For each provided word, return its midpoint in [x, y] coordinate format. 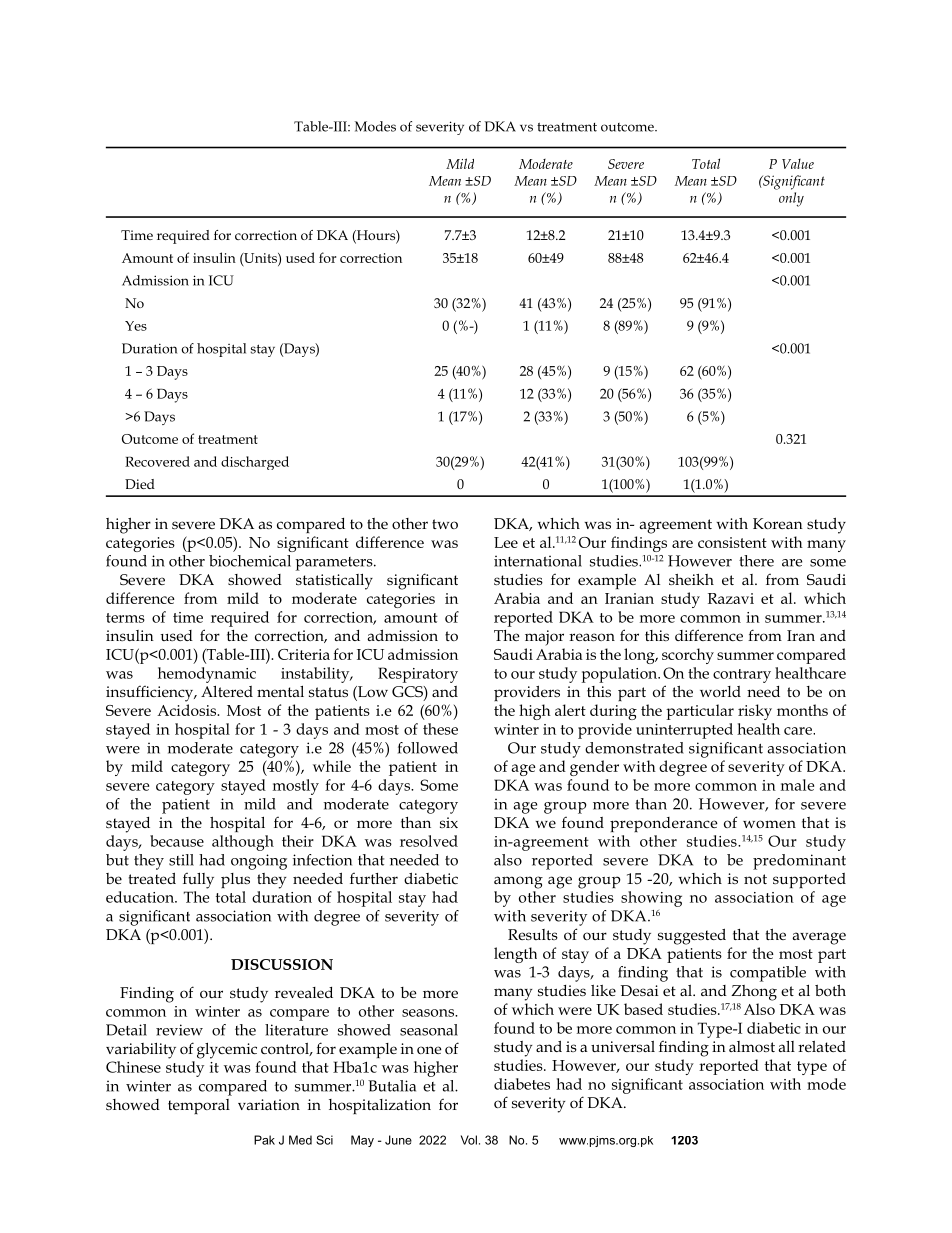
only [791, 199]
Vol [469, 1140]
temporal [199, 1106]
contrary [742, 676]
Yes [136, 326]
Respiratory [418, 675]
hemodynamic [207, 675]
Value [798, 164]
